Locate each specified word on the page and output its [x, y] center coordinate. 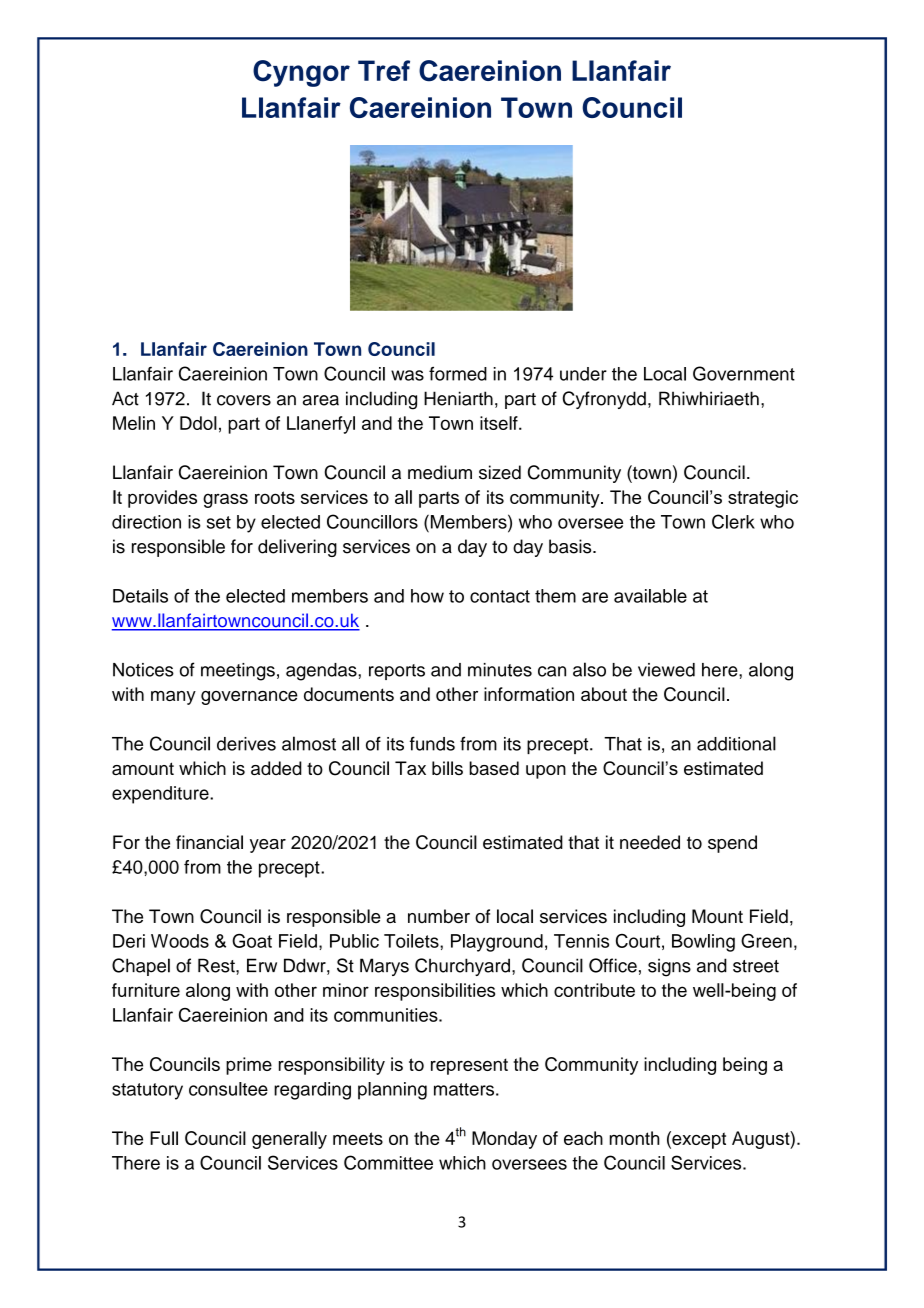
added [276, 768]
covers [244, 400]
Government [744, 373]
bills [447, 768]
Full [164, 1138]
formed [458, 373]
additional [736, 743]
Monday [504, 1140]
